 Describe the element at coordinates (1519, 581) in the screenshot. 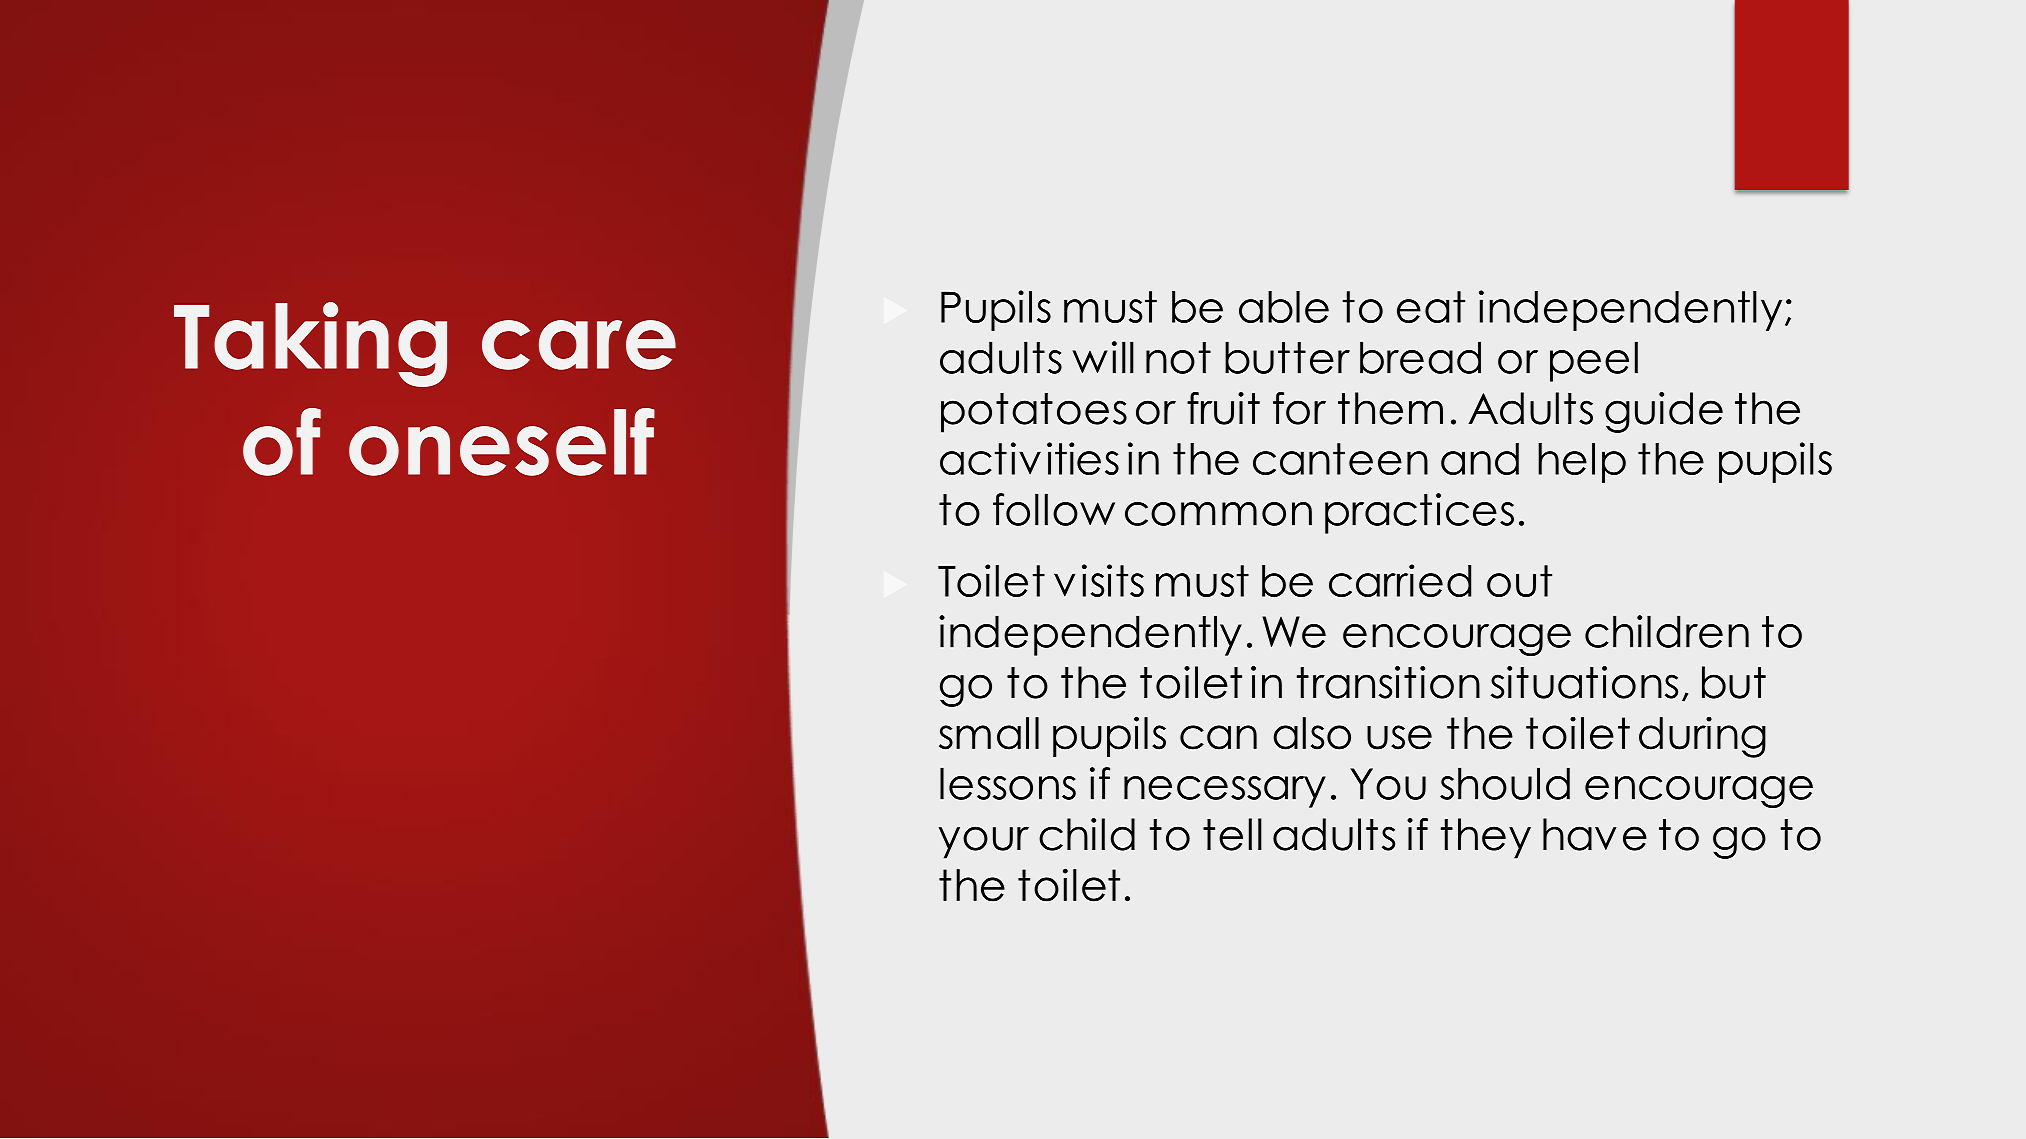

I see `out` at that location.
